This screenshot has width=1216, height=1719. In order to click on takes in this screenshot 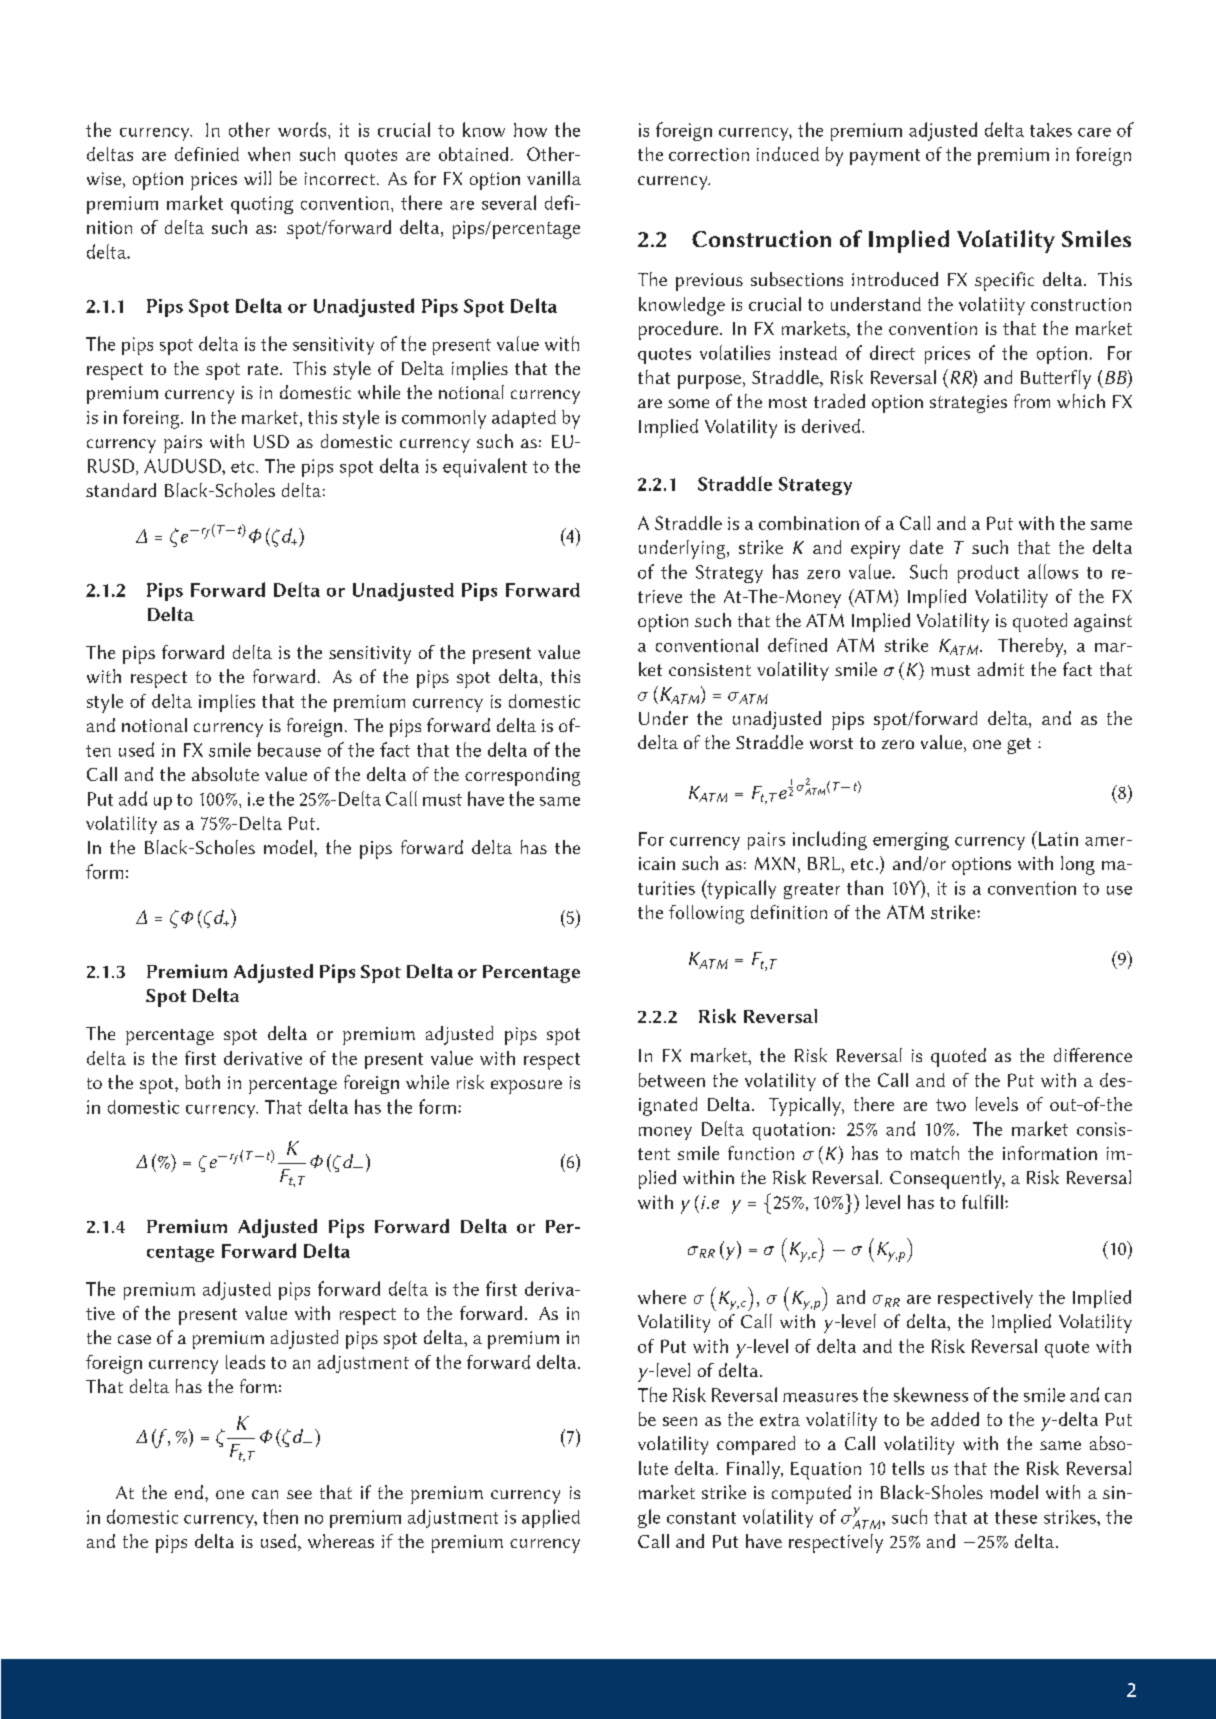, I will do `click(1051, 130)`.
